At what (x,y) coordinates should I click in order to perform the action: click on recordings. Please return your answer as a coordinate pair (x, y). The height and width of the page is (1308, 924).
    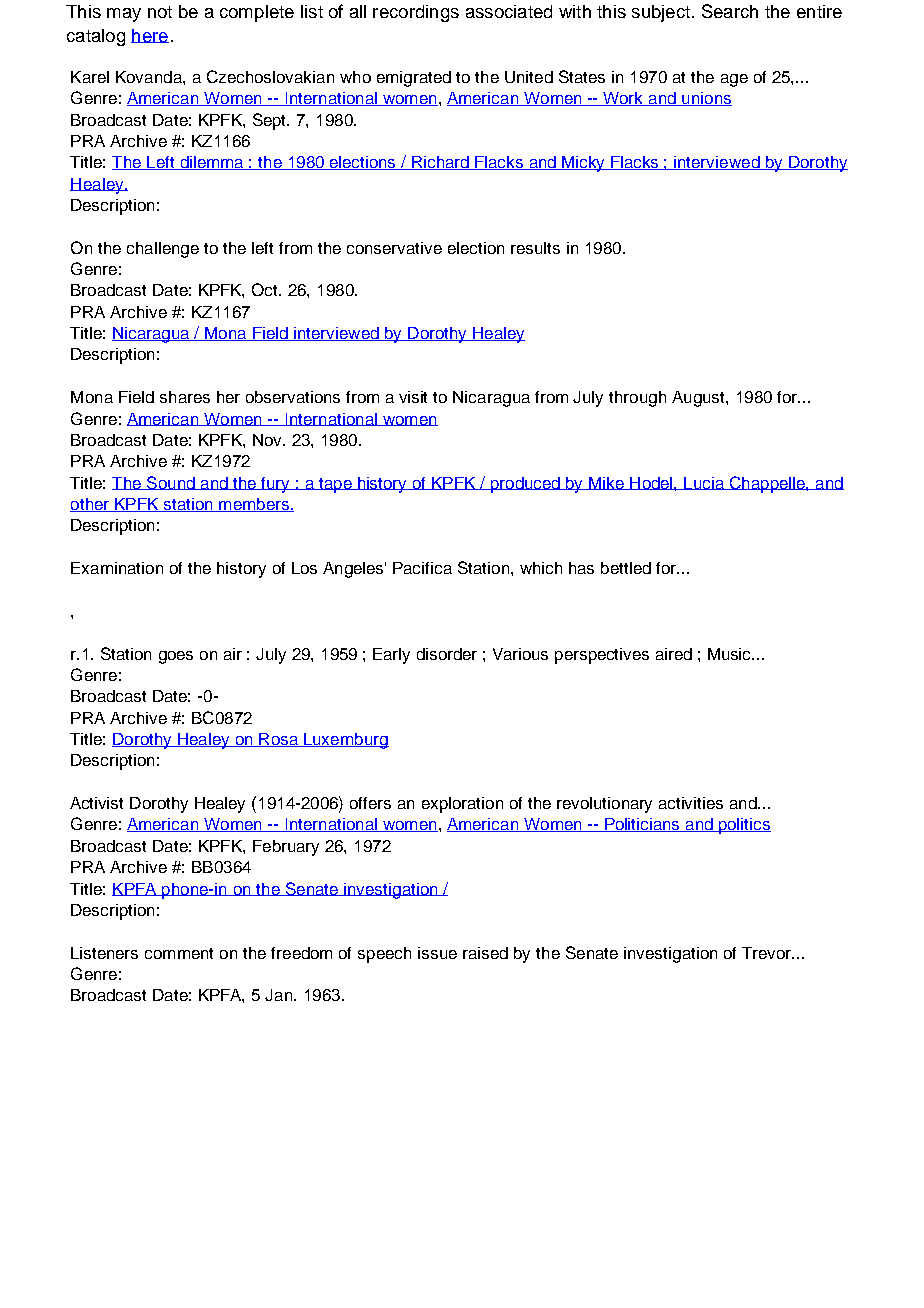
    Looking at the image, I should click on (416, 13).
